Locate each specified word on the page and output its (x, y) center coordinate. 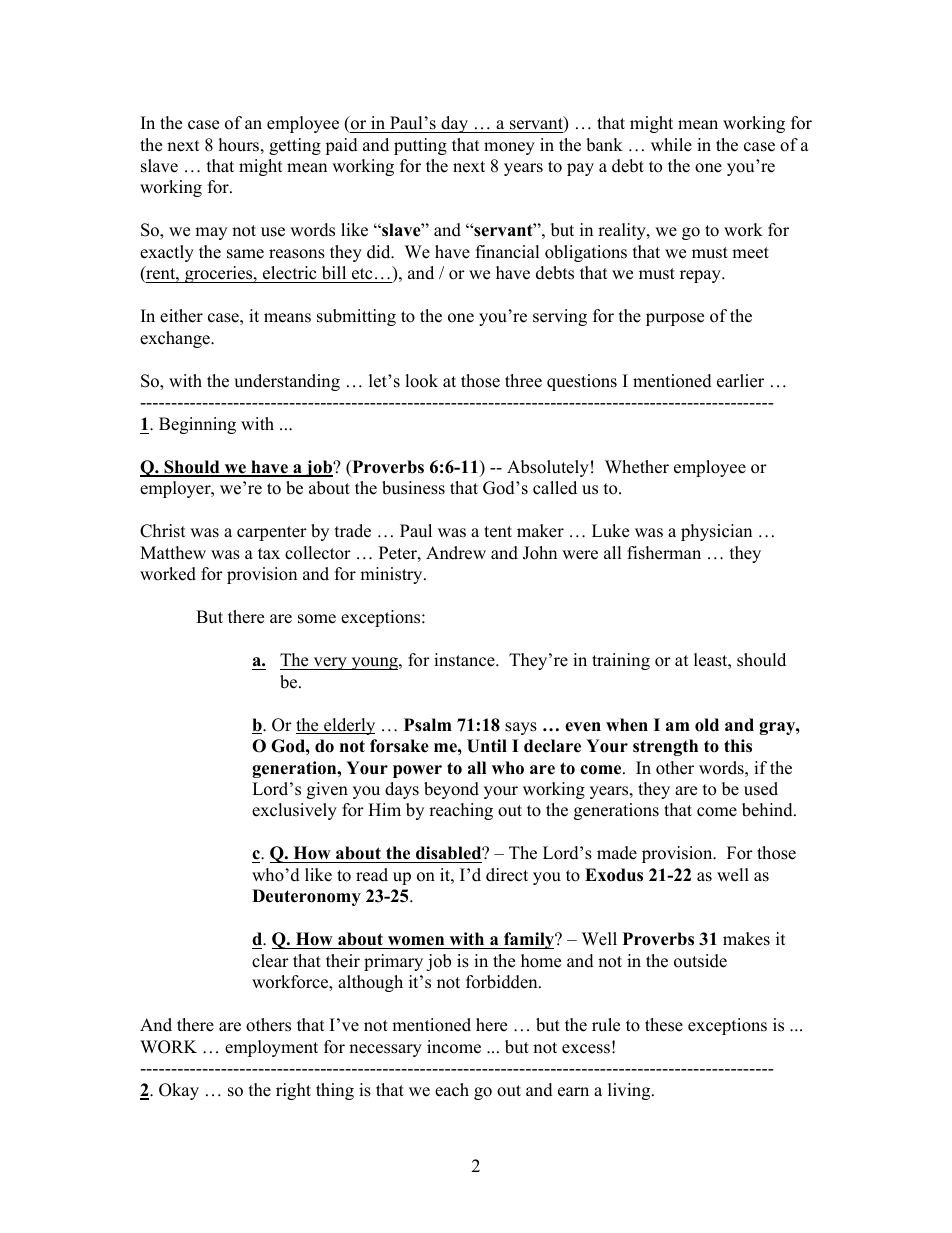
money (509, 148)
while (671, 145)
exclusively (294, 811)
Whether (637, 467)
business (413, 488)
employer (176, 489)
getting (295, 146)
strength (665, 747)
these (664, 1025)
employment (271, 1048)
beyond (451, 790)
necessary (385, 1050)
